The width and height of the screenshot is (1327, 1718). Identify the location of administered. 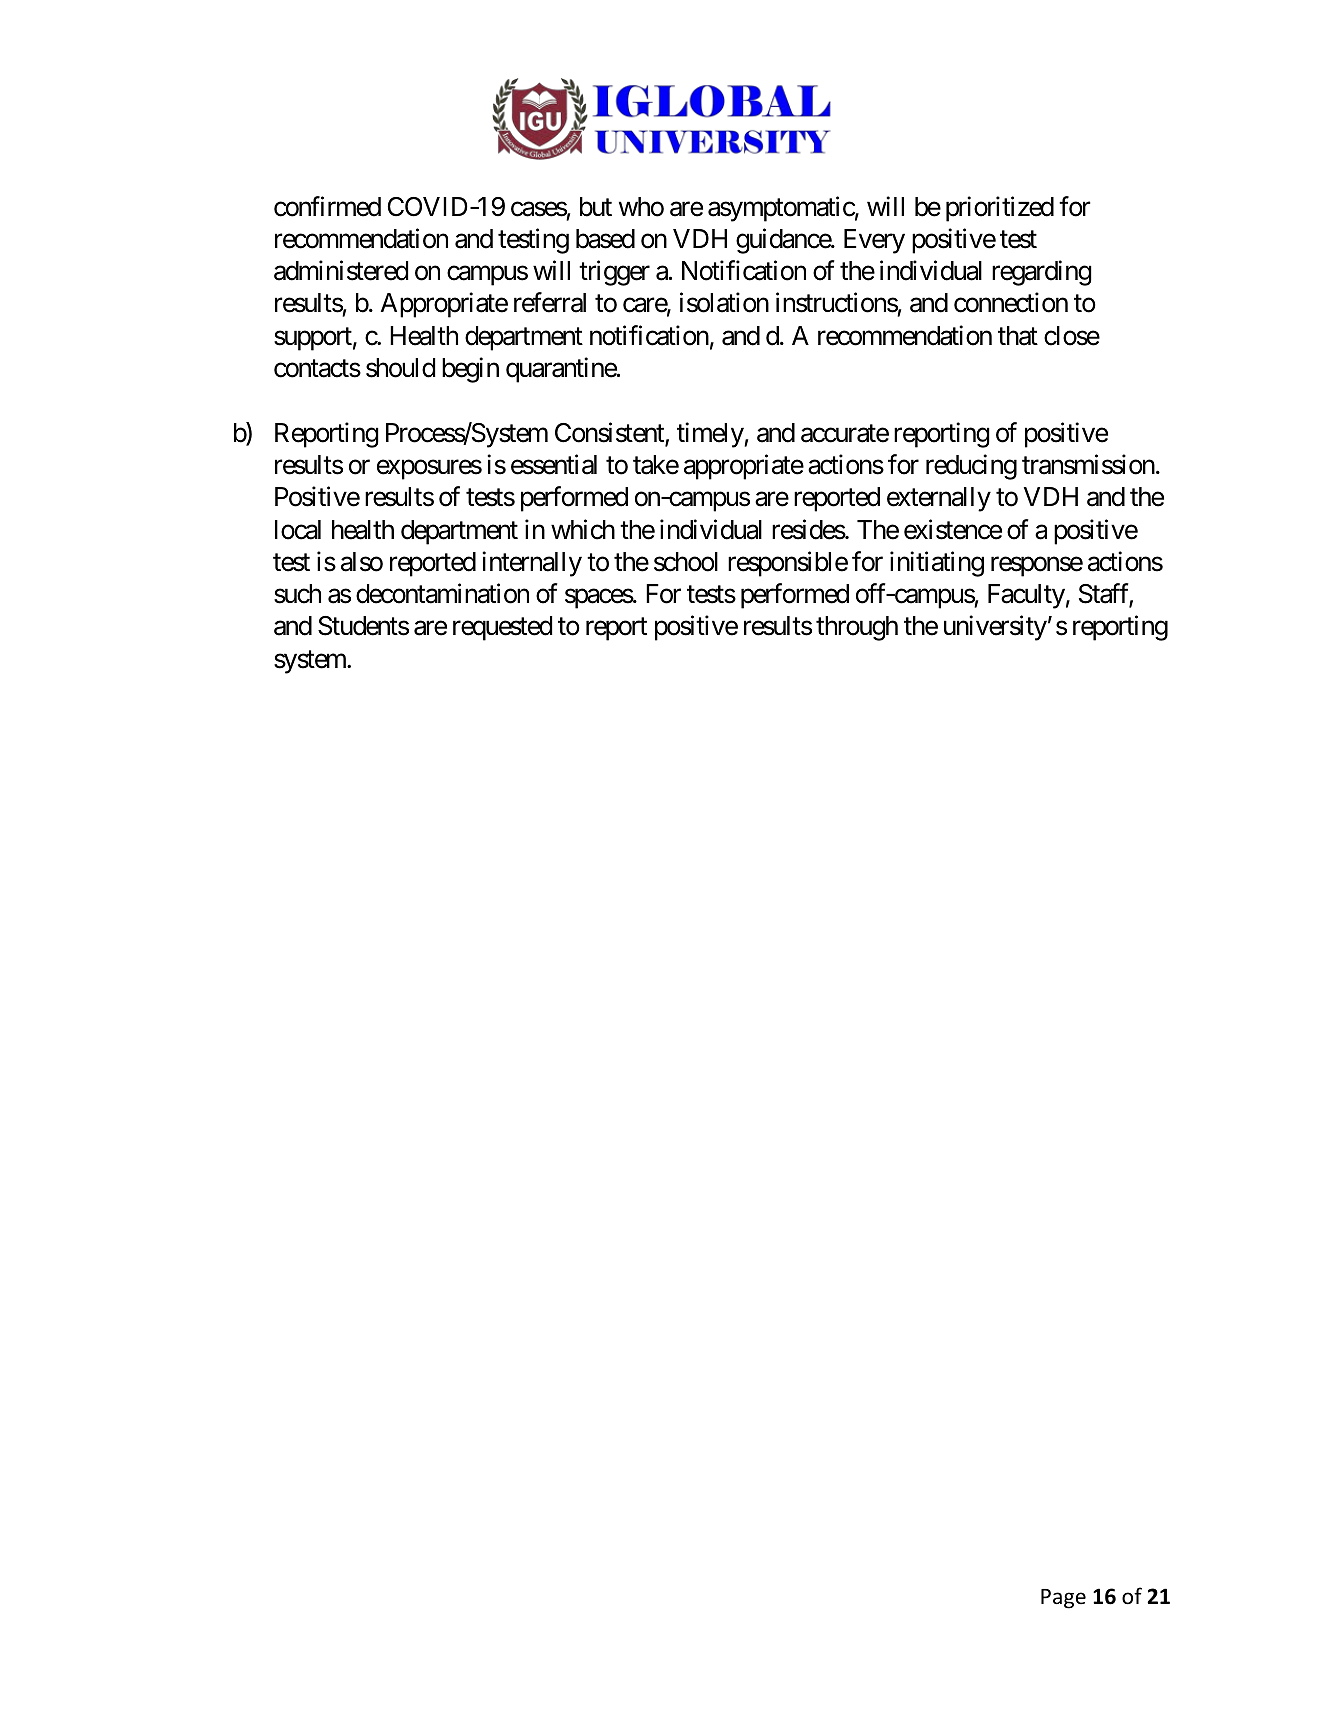
(341, 270).
